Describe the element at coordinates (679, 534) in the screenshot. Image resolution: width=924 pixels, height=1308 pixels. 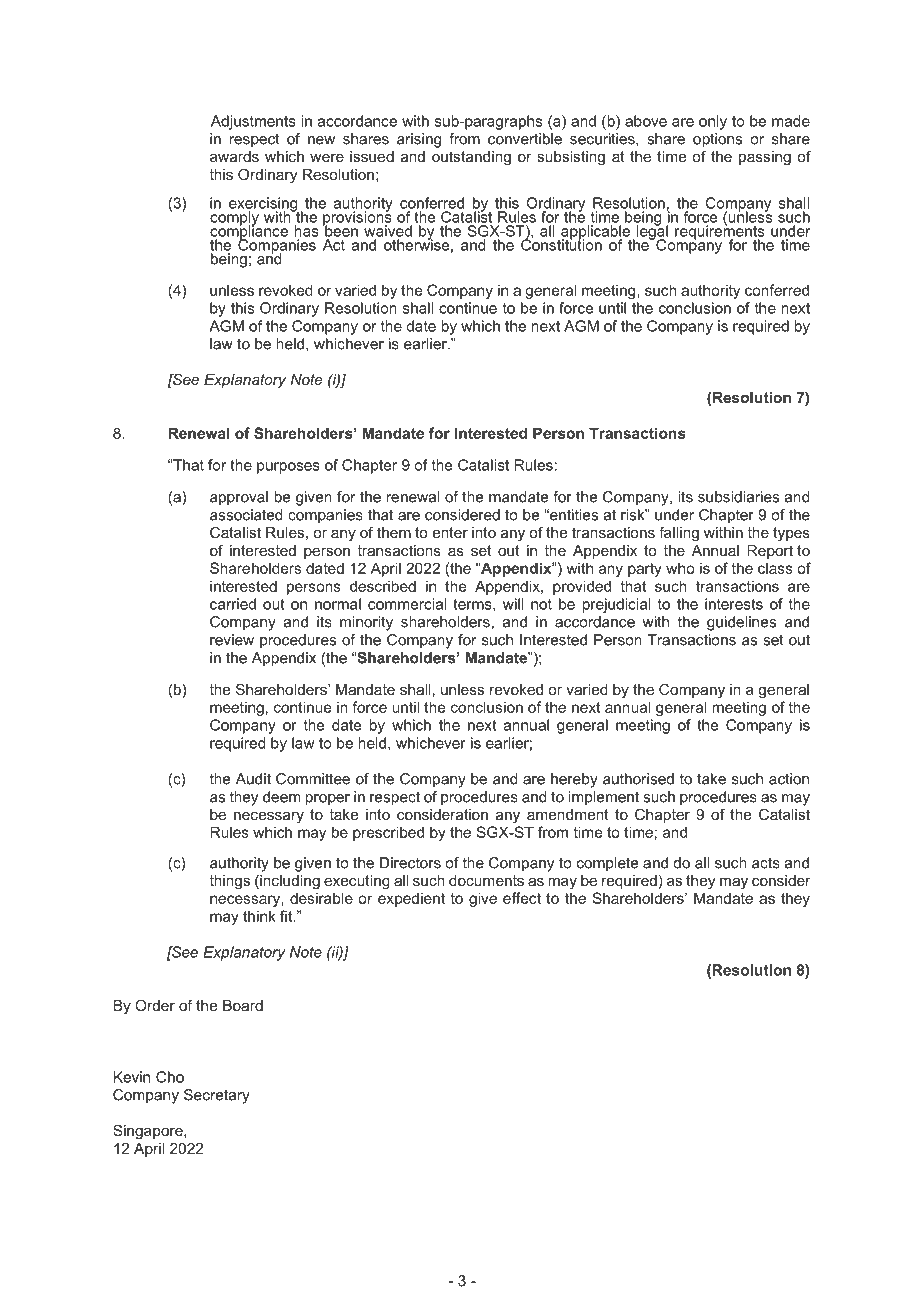
I see `falling` at that location.
